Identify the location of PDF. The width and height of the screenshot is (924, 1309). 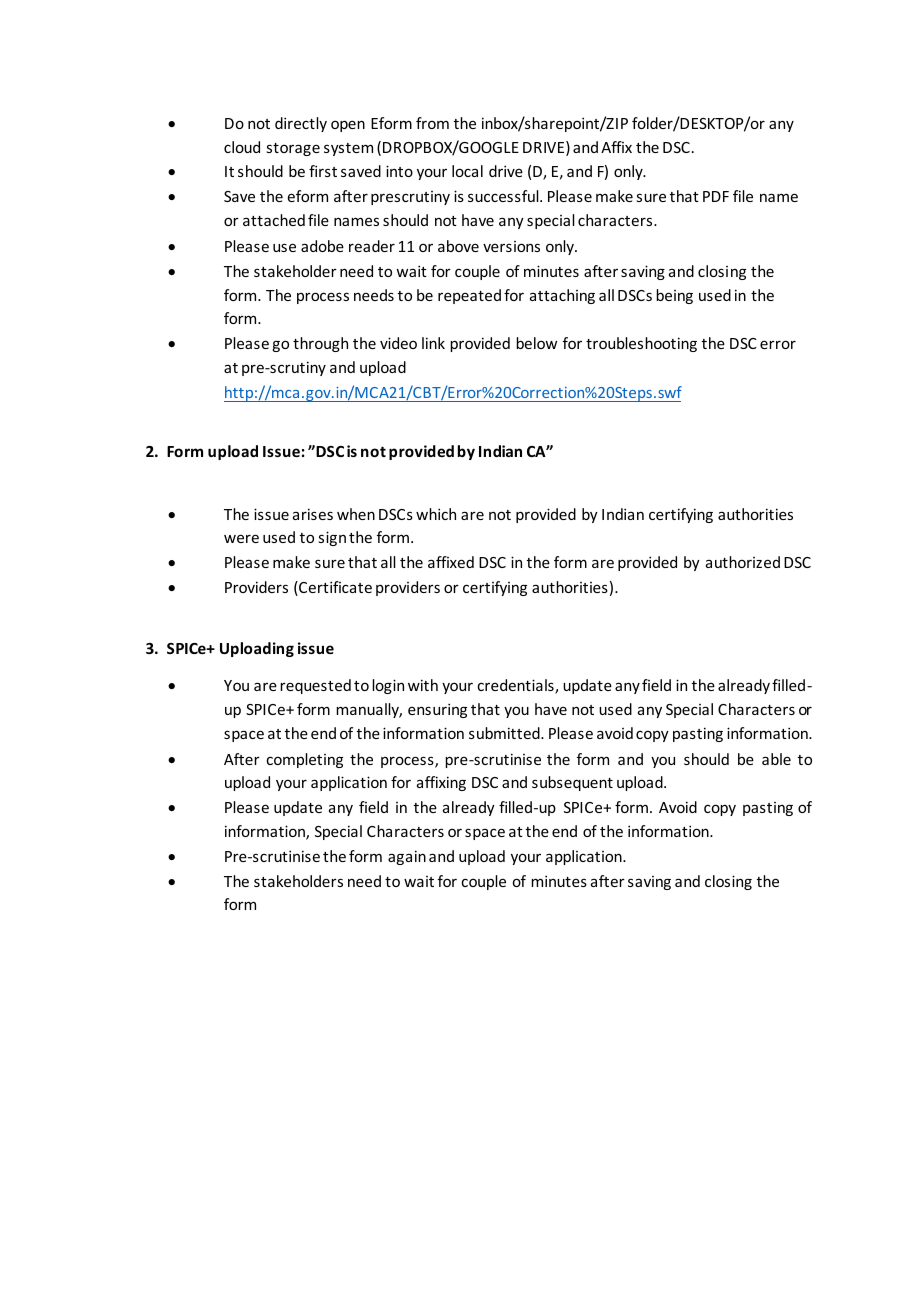
(716, 196).
